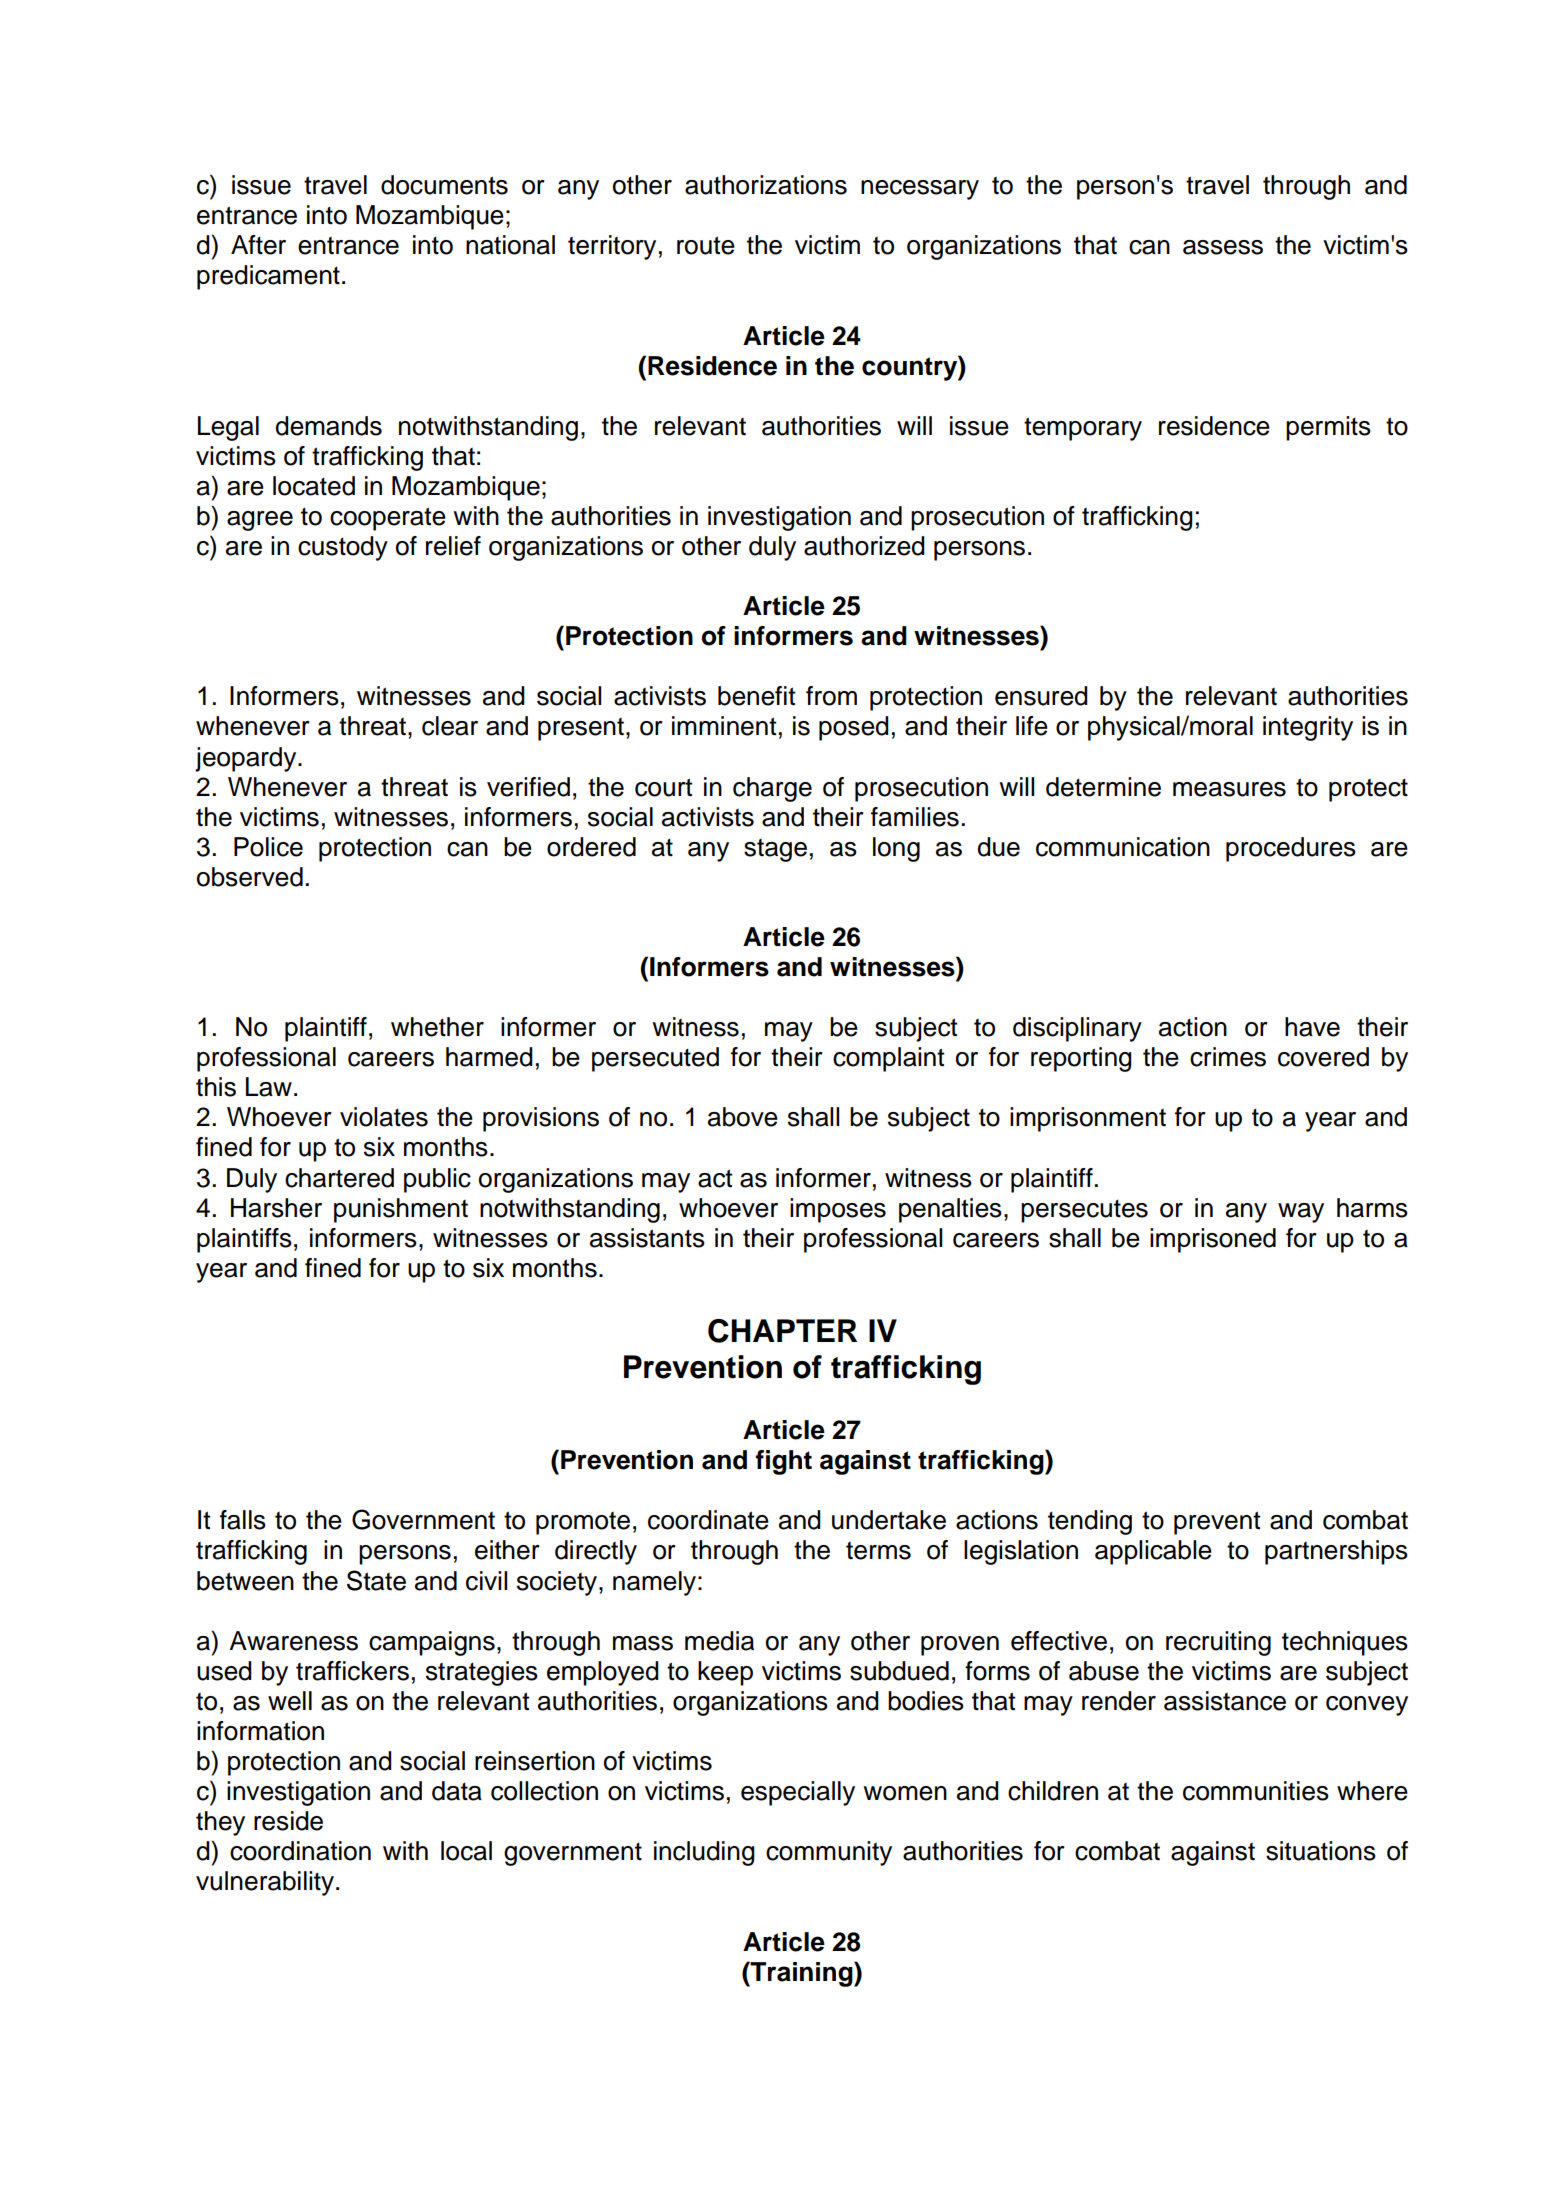 The width and height of the image is (1557, 2202). I want to click on After, so click(258, 245).
